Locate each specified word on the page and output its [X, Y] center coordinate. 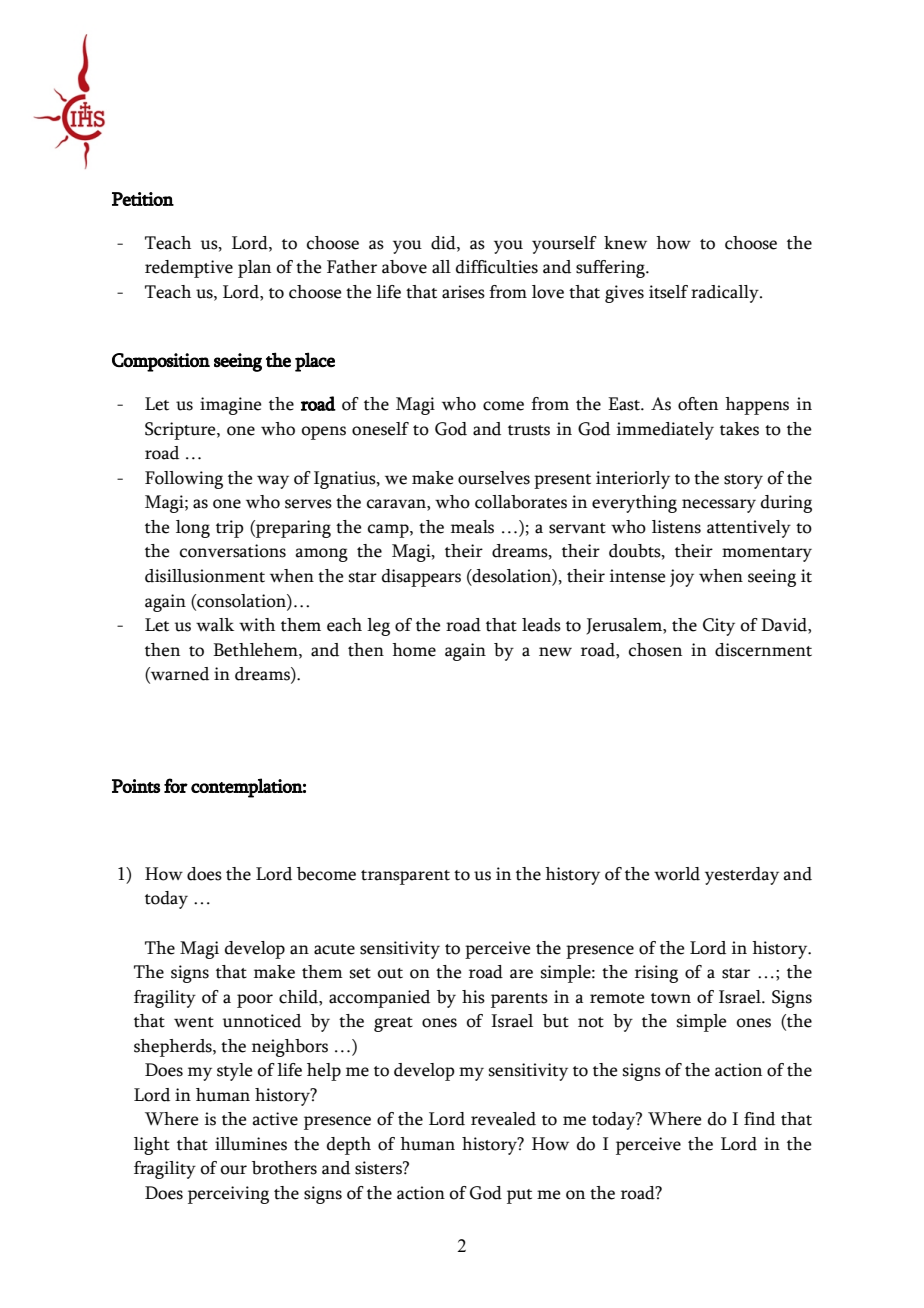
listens [676, 527]
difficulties [497, 267]
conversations [233, 551]
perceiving [228, 1195]
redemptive [189, 269]
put [519, 1196]
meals [472, 527]
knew [625, 243]
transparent [405, 877]
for [176, 785]
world [677, 874]
